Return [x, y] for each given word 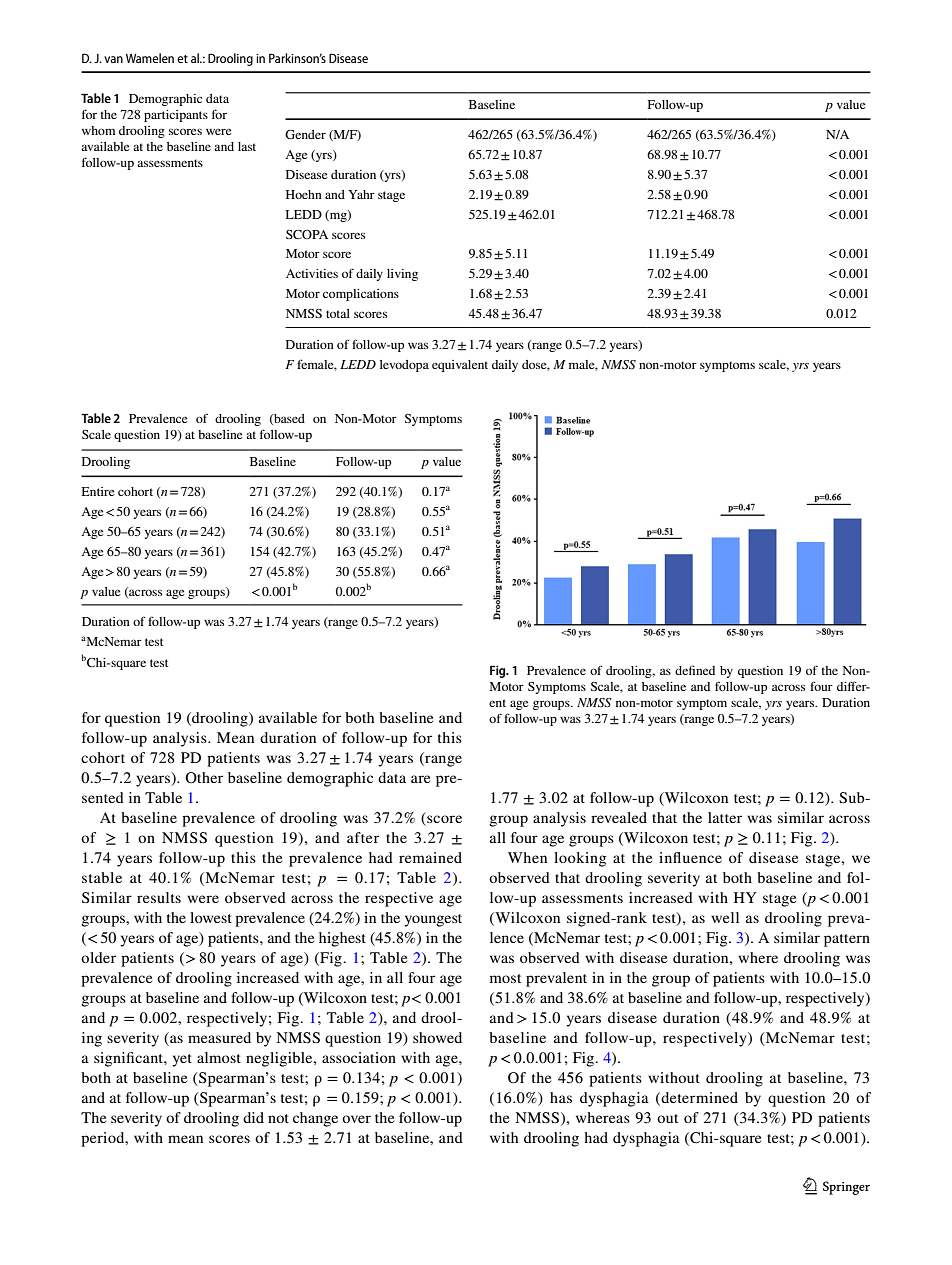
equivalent [460, 366]
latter [725, 817]
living [402, 275]
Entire [98, 491]
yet [182, 1060]
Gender [305, 134]
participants [176, 116]
